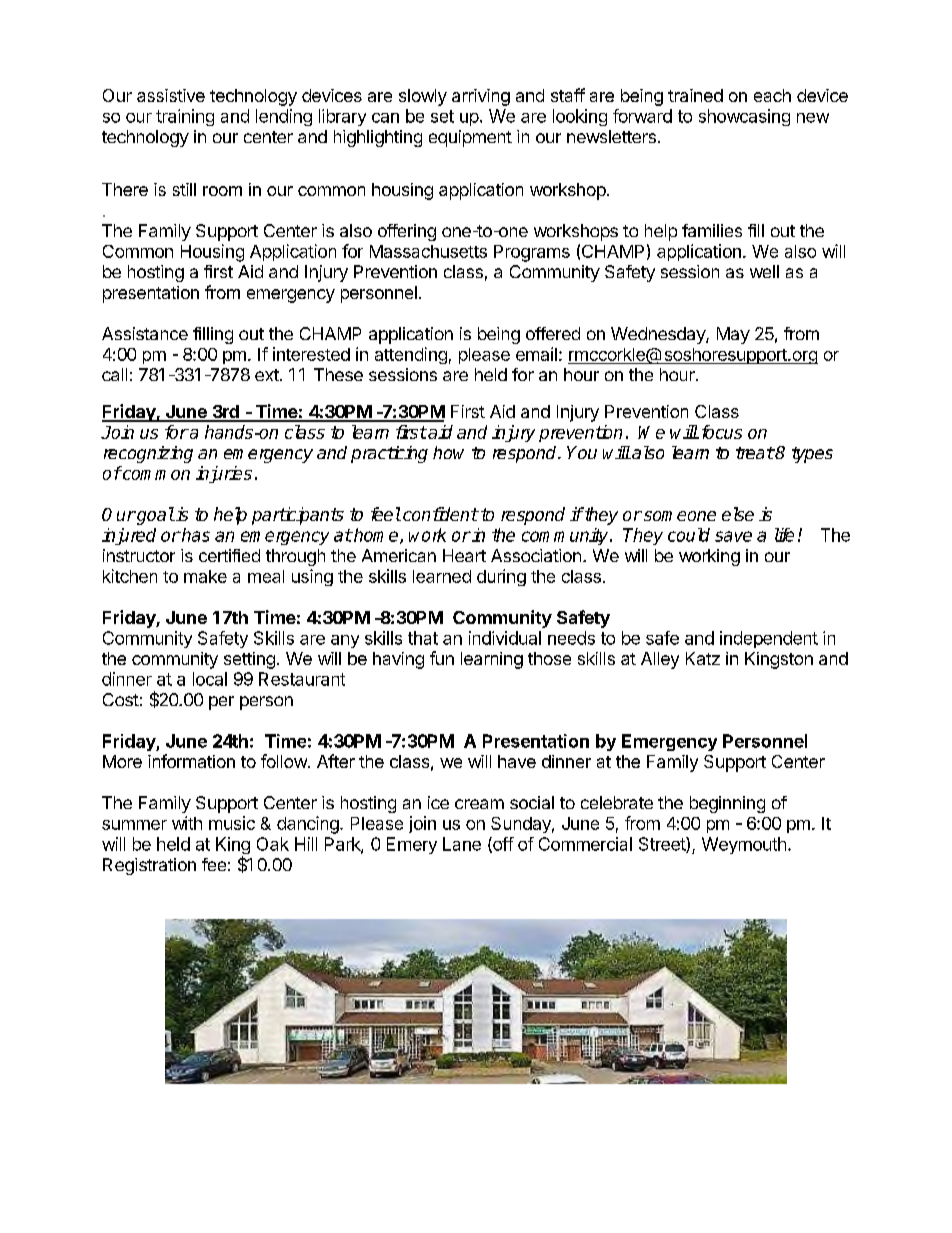 The image size is (952, 1233). Describe the element at coordinates (187, 823) in the page. I see `with` at that location.
